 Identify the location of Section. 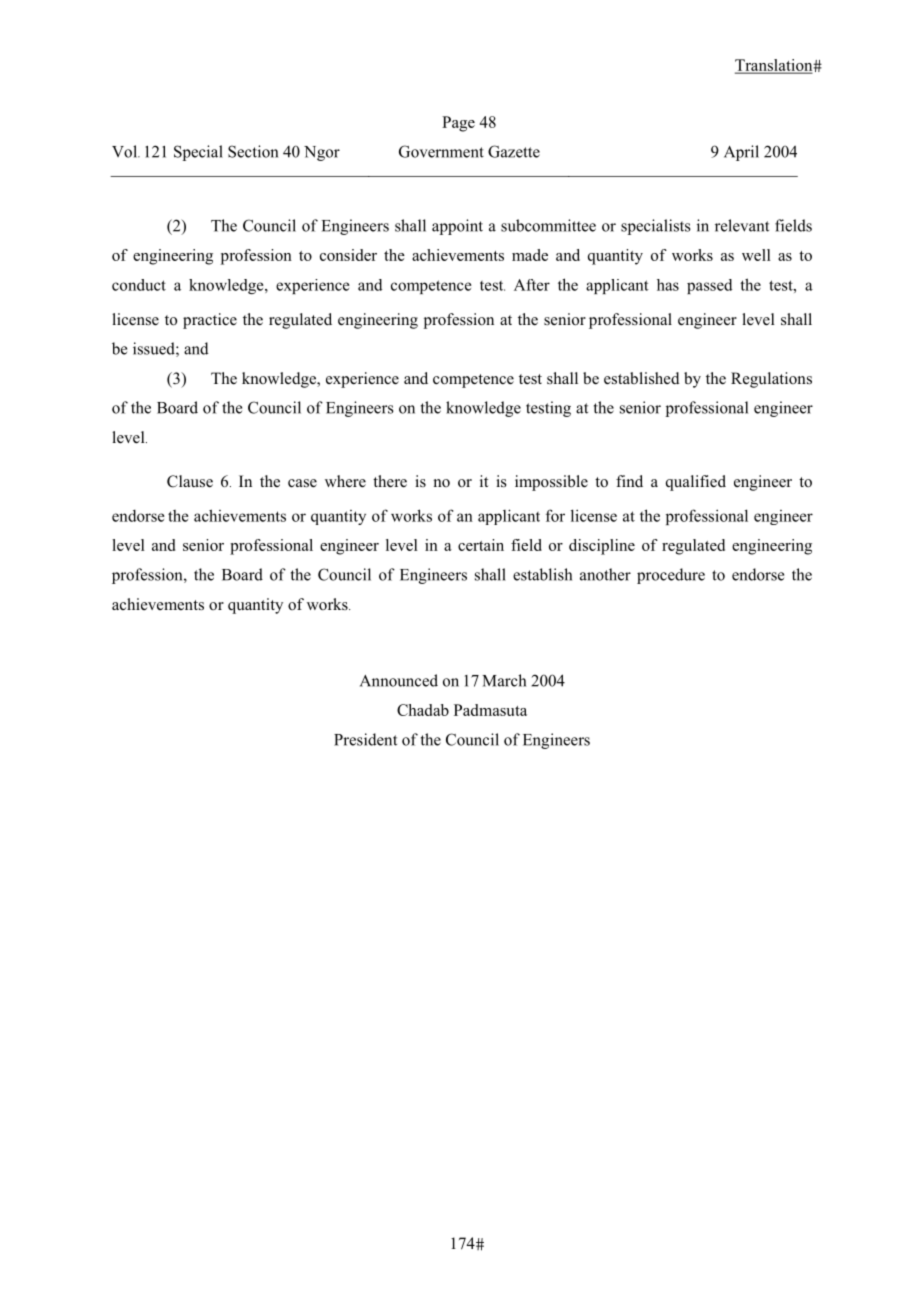
(253, 151).
